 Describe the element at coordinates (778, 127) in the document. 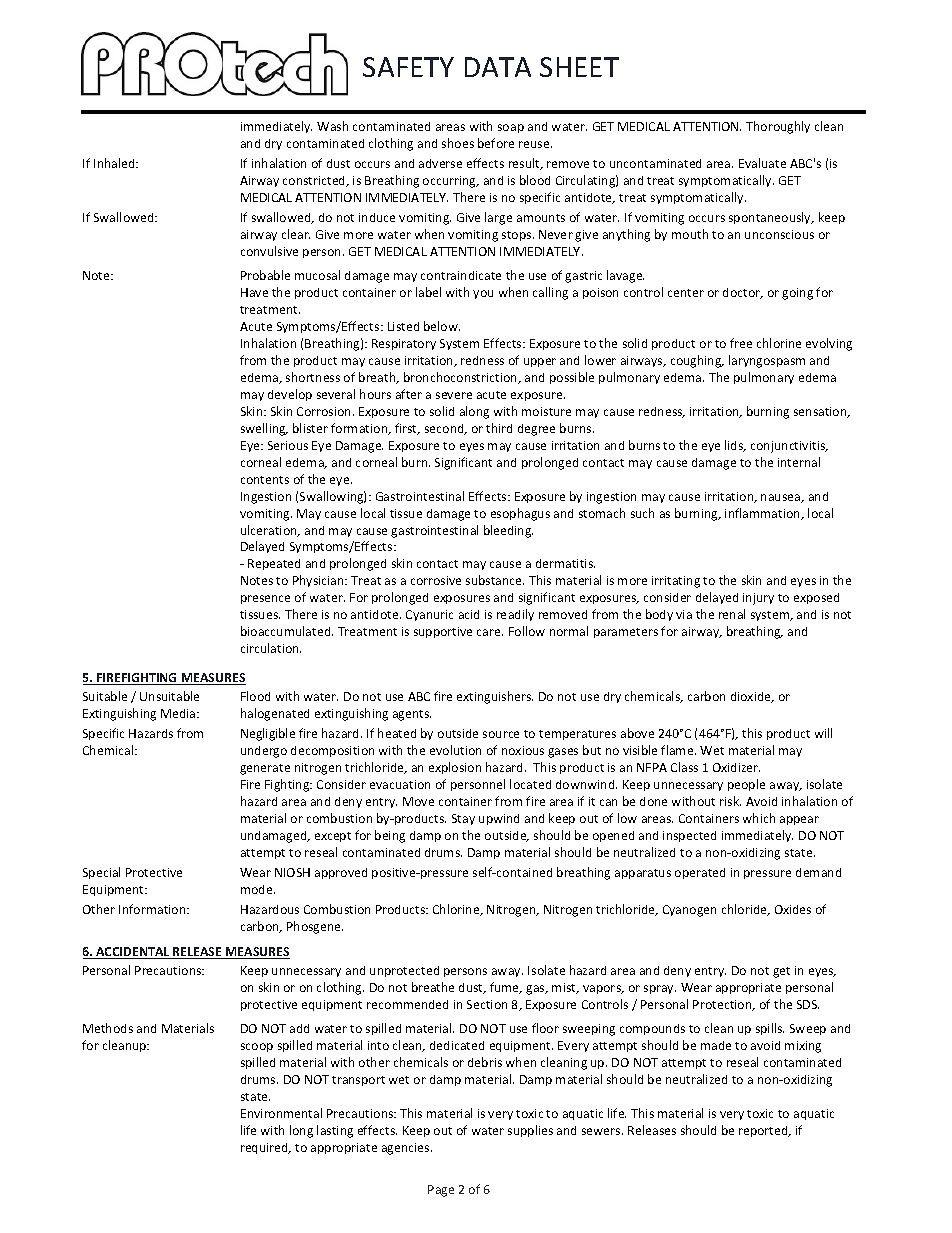

I see `Thoroughly` at that location.
